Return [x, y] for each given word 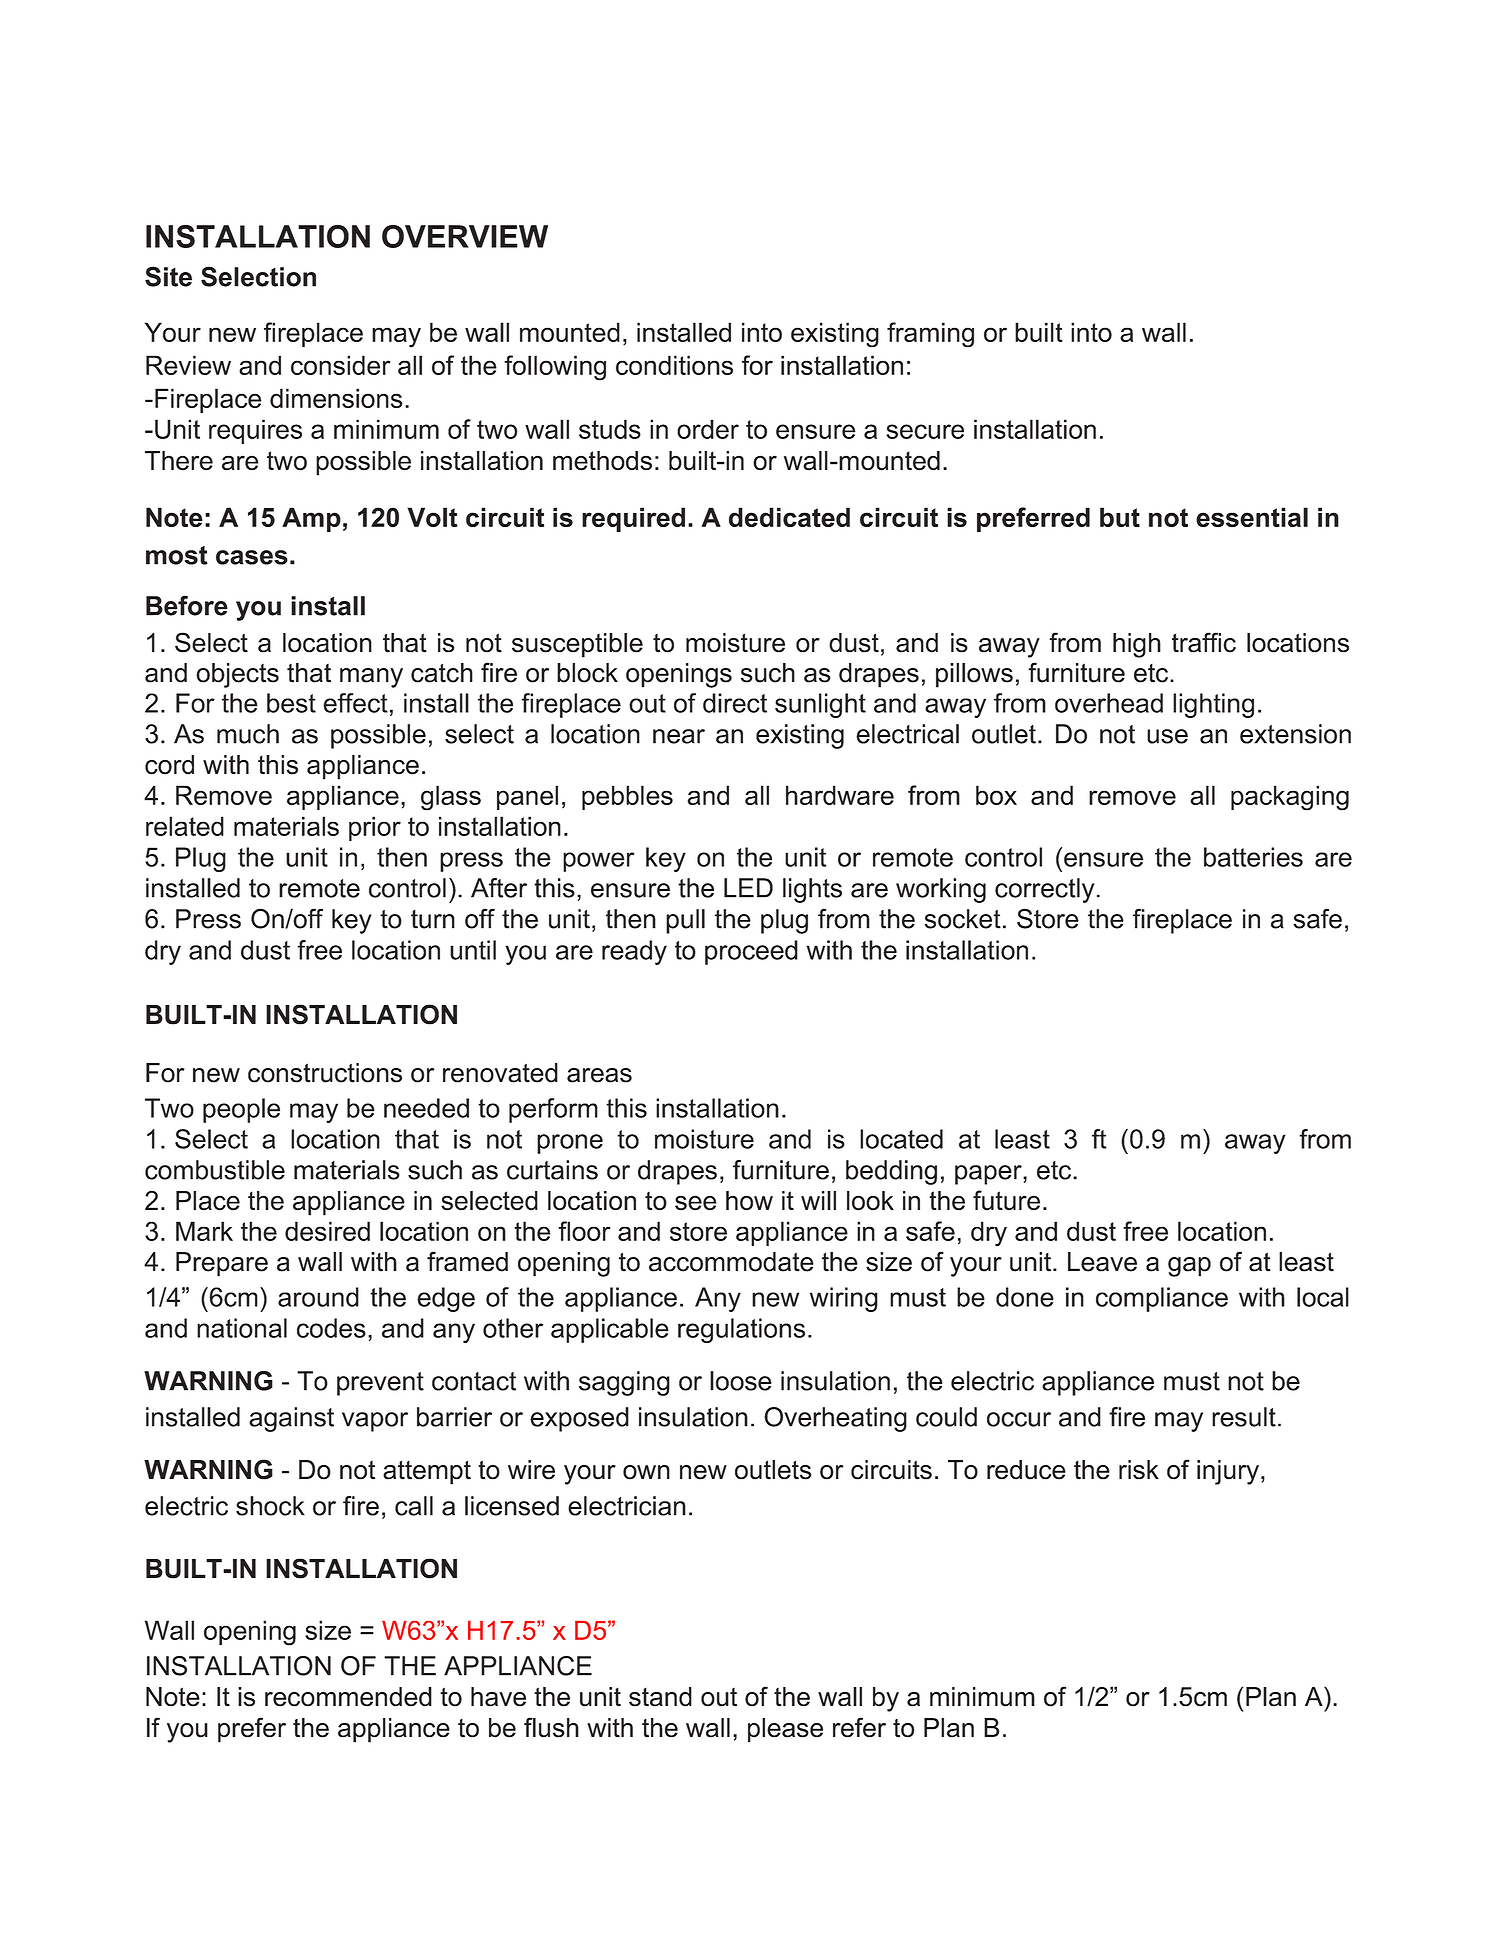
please [785, 1730]
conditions [674, 365]
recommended [348, 1697]
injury [1228, 1472]
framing [930, 335]
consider [340, 365]
